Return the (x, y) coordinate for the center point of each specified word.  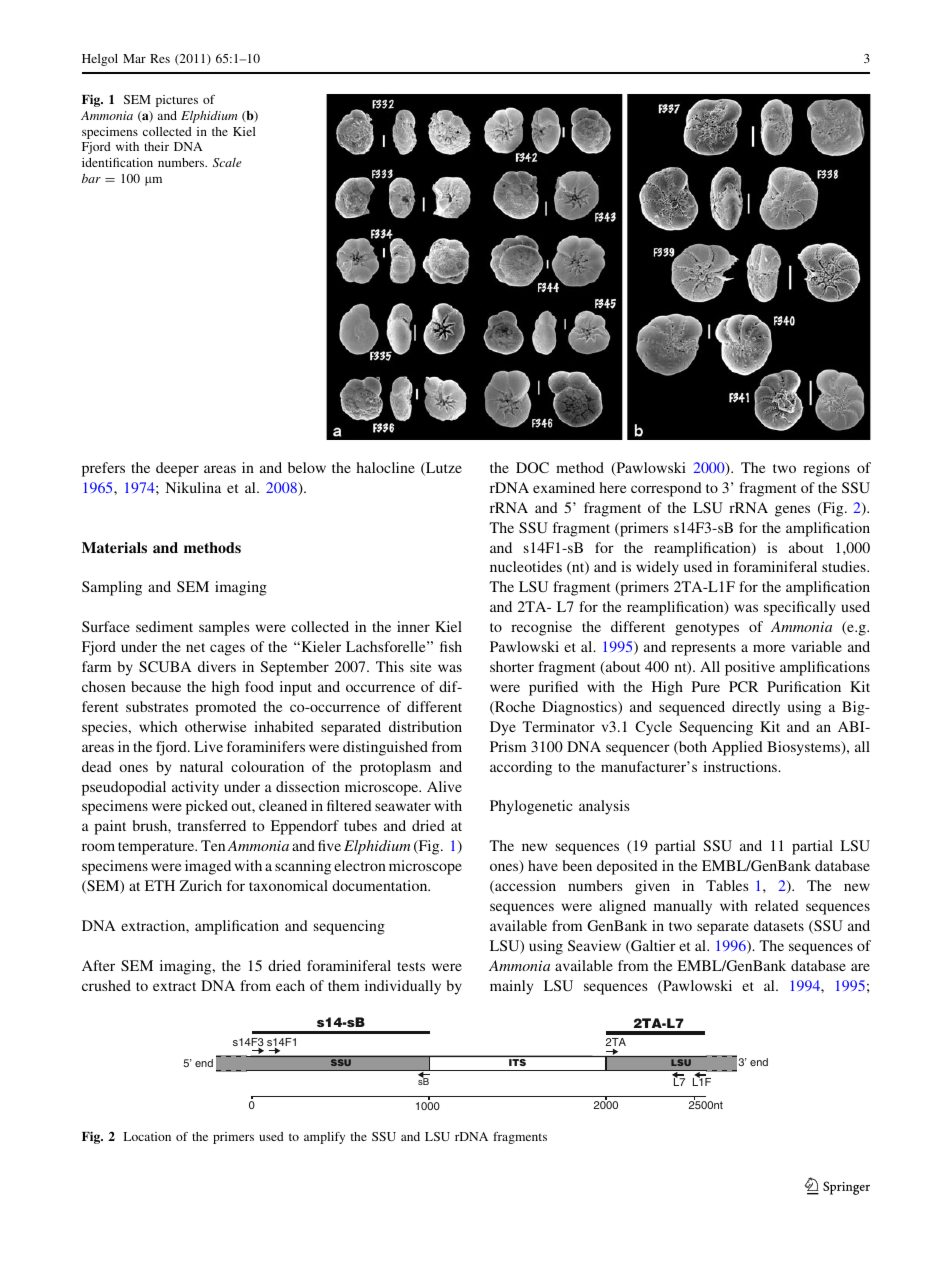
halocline (385, 467)
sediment (164, 626)
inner (413, 626)
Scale (227, 162)
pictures (177, 101)
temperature (157, 848)
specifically (800, 608)
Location (147, 1136)
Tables (727, 885)
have (543, 865)
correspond (666, 489)
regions (826, 469)
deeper (177, 469)
